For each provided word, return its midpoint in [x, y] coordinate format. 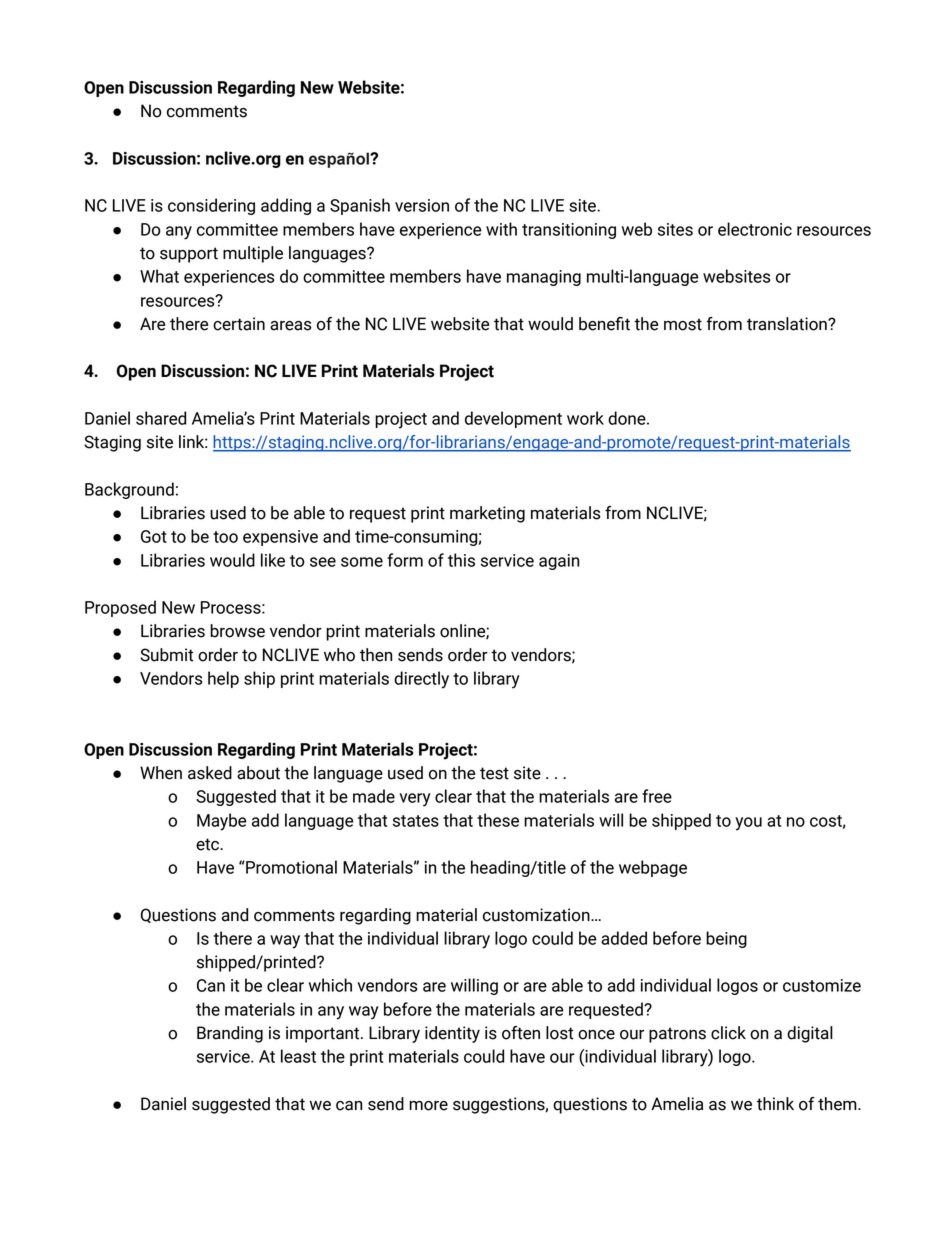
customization [537, 915]
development [513, 419]
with [501, 229]
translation [788, 324]
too [225, 537]
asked [210, 773]
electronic [755, 229]
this [461, 560]
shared [161, 418]
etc [208, 844]
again [559, 562]
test [494, 773]
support [189, 255]
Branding [230, 1034]
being [726, 939]
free [657, 796]
